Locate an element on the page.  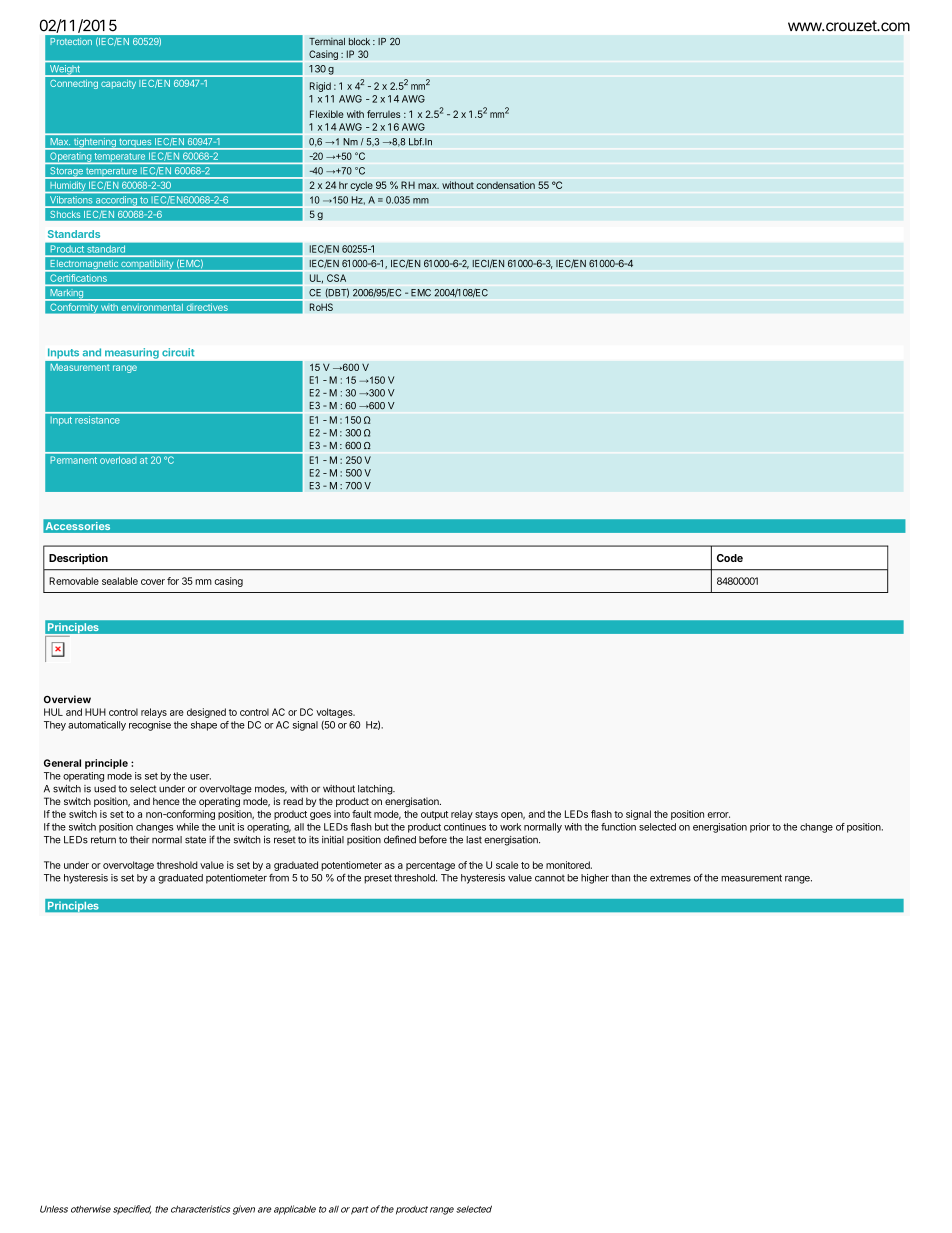
cycle is located at coordinates (361, 186).
